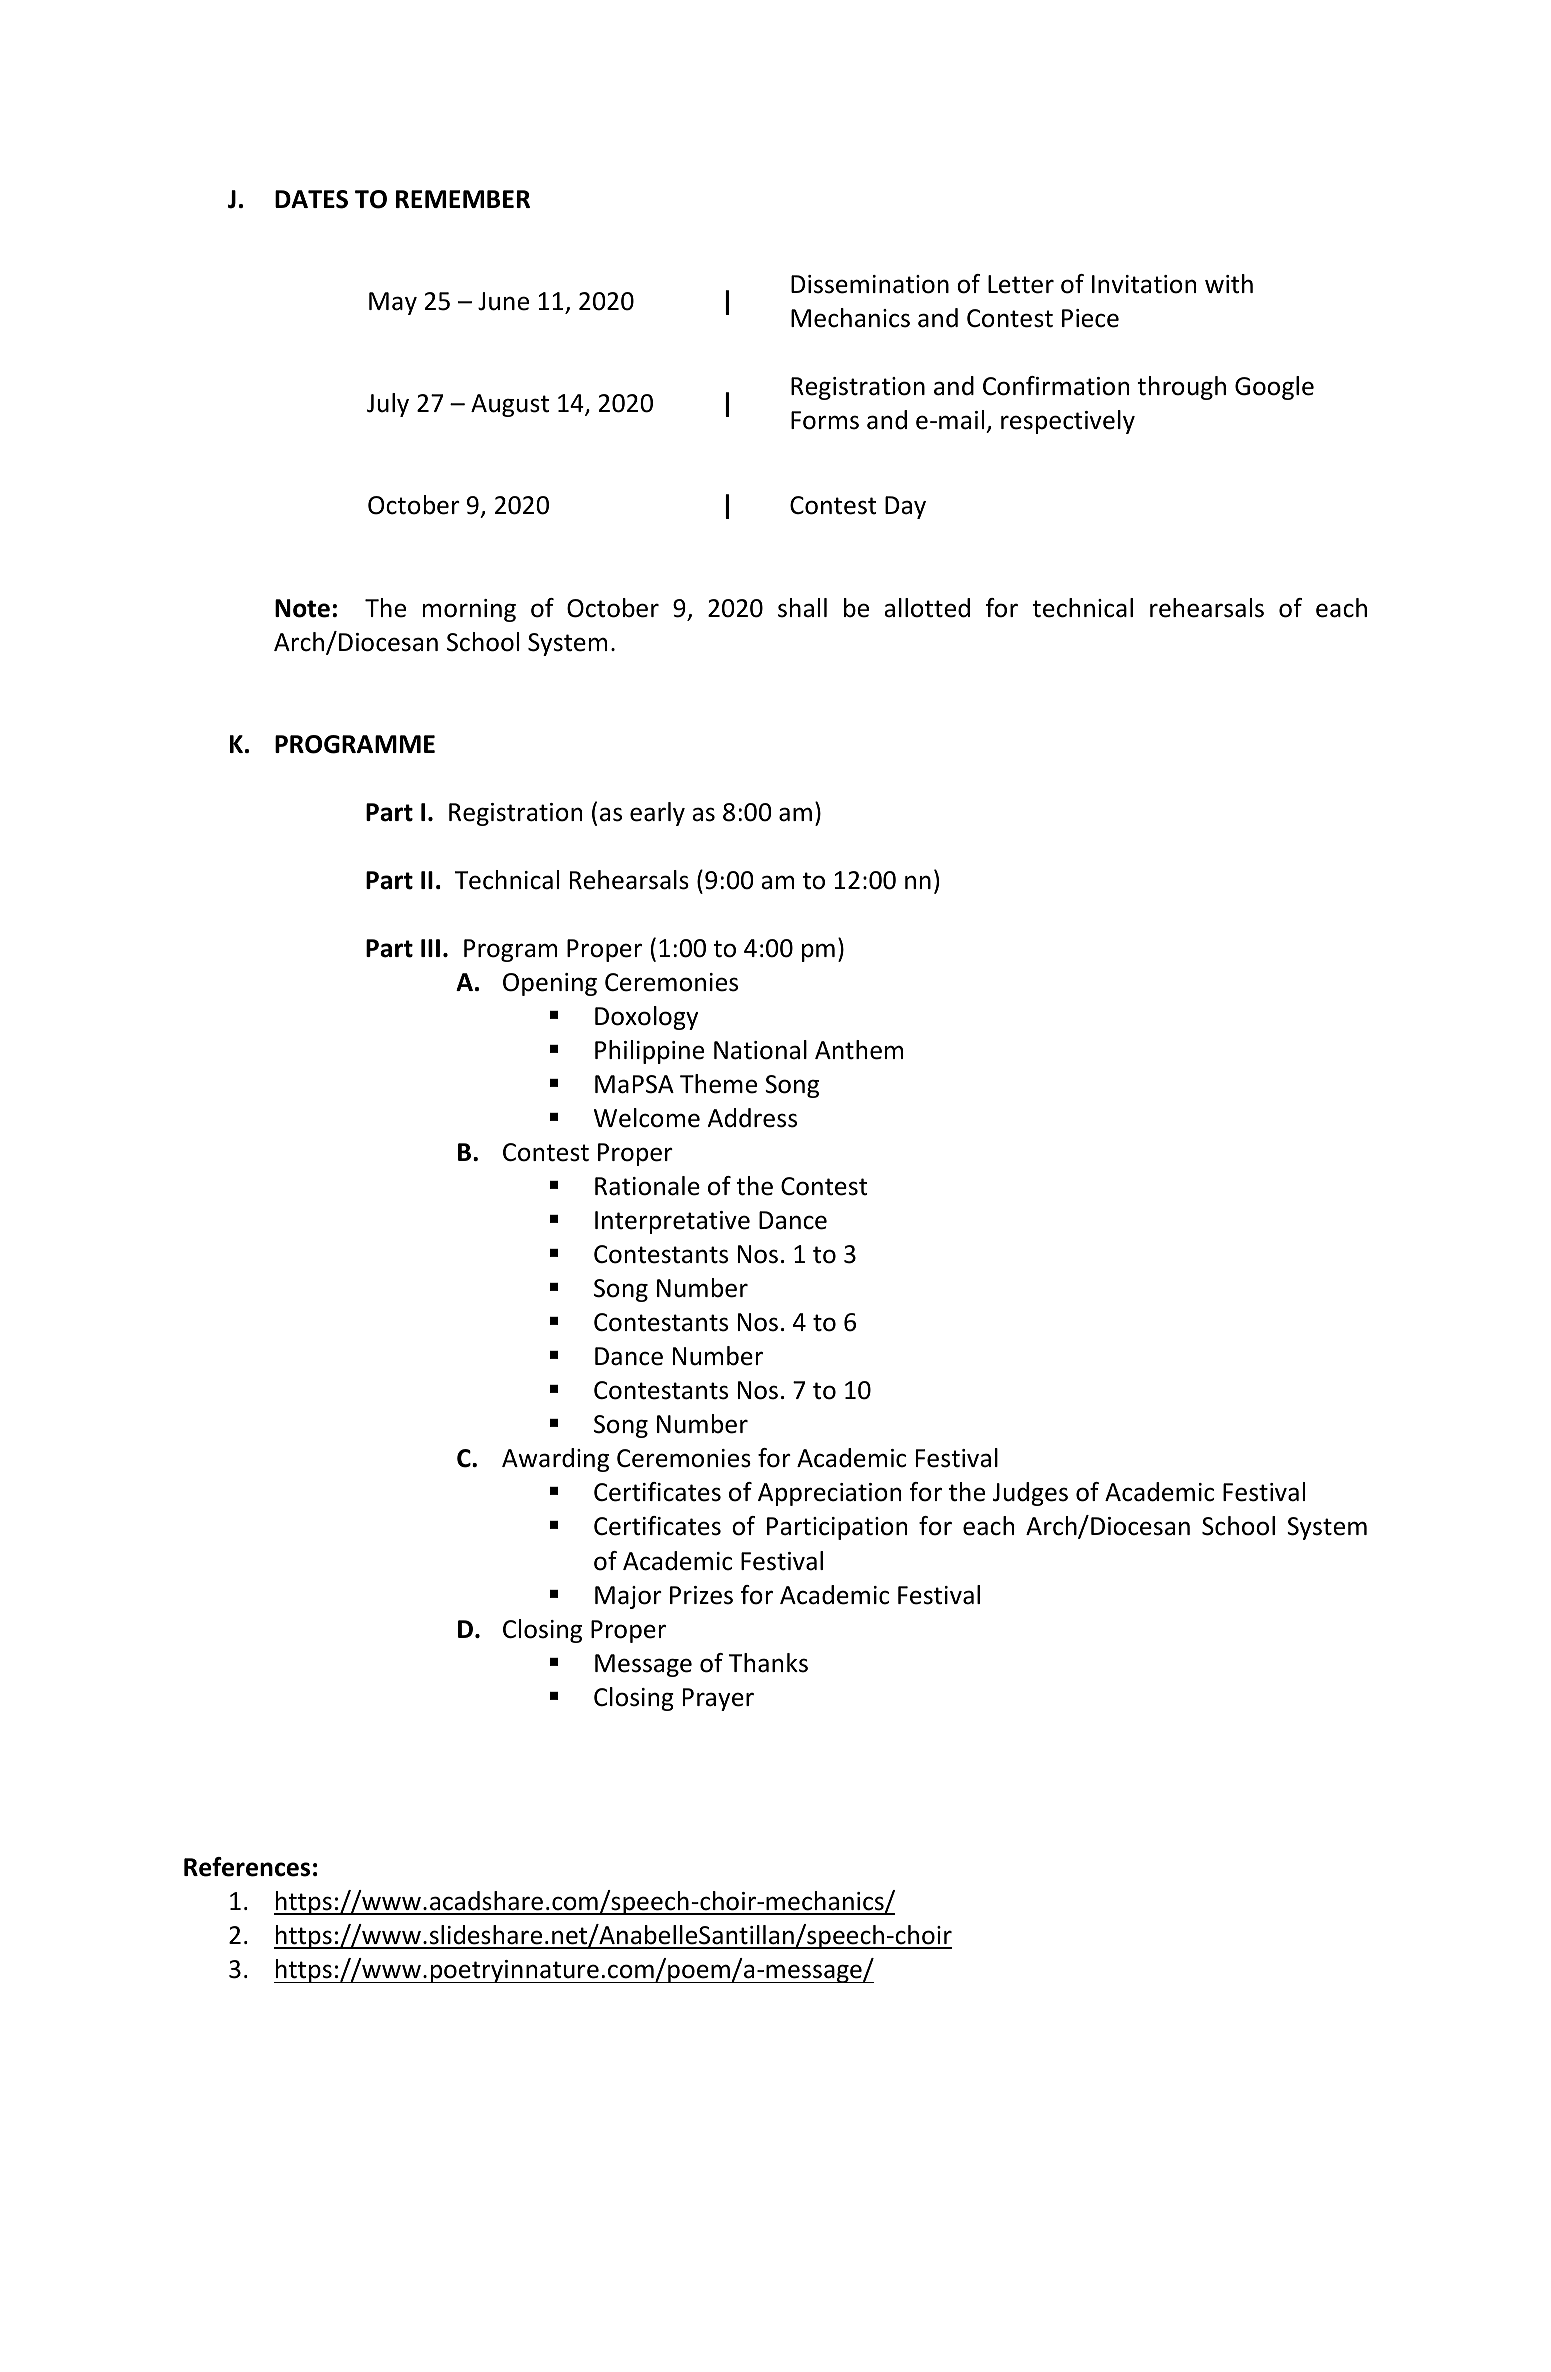  What do you see at coordinates (555, 1460) in the screenshot?
I see `Awarding` at bounding box center [555, 1460].
